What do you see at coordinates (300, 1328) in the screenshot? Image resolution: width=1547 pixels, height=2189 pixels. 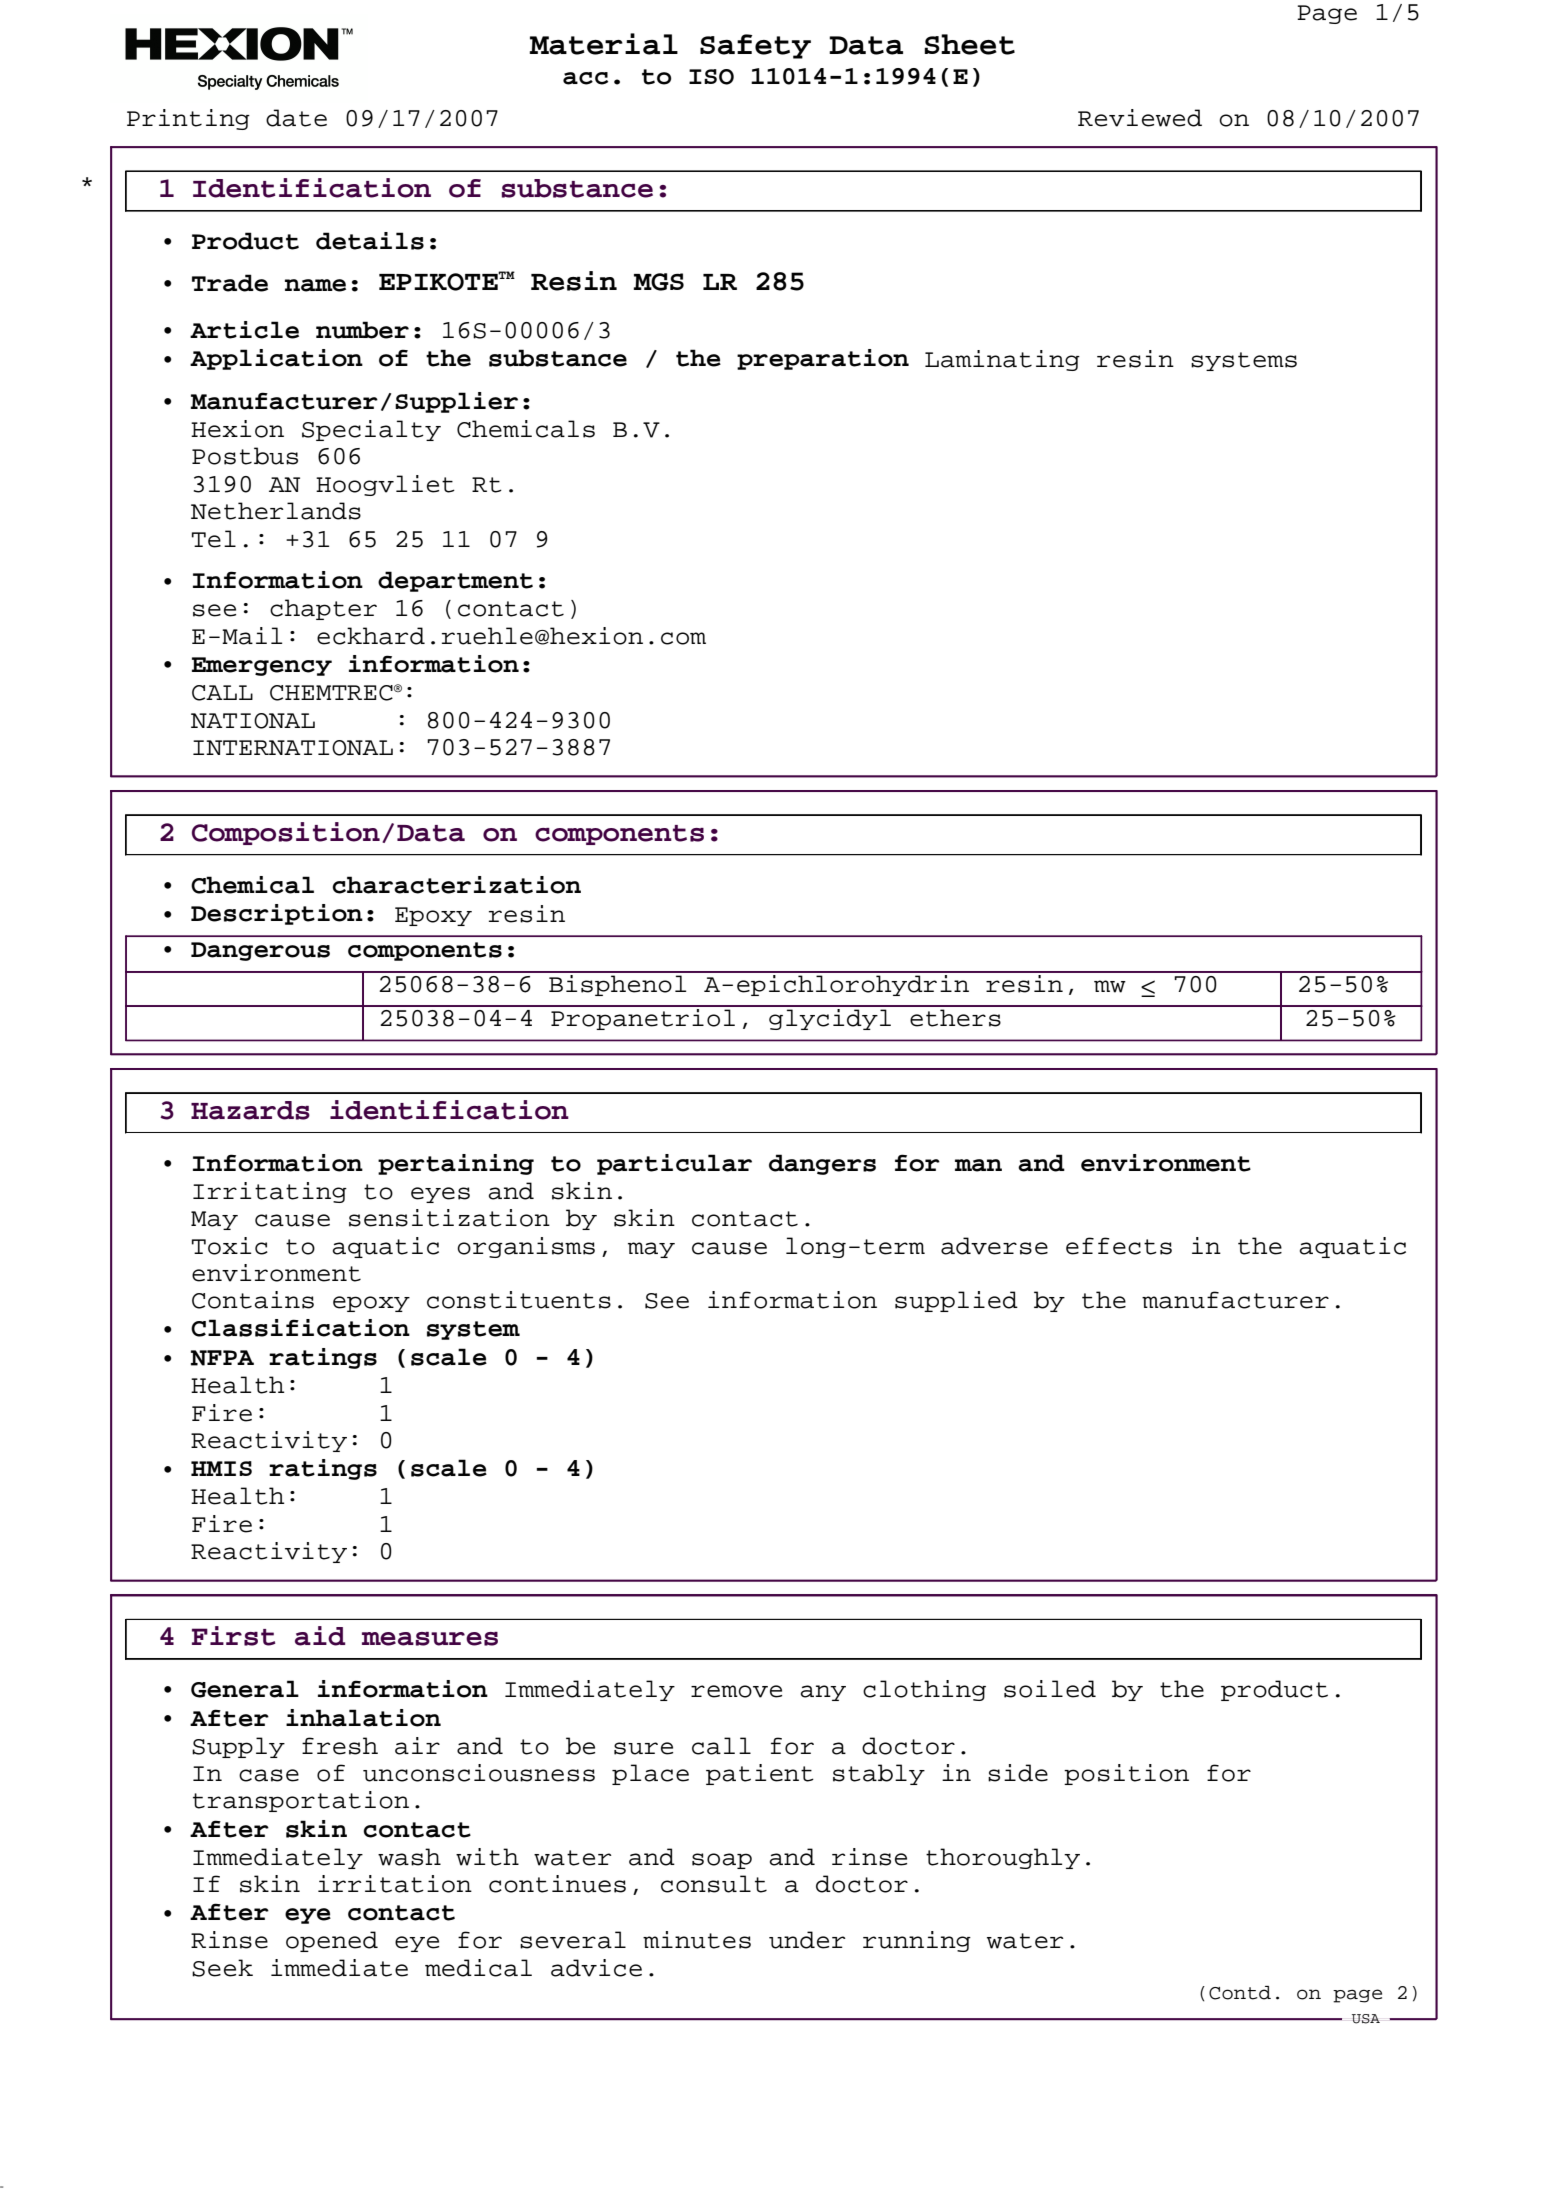 I see `Classification` at bounding box center [300, 1328].
